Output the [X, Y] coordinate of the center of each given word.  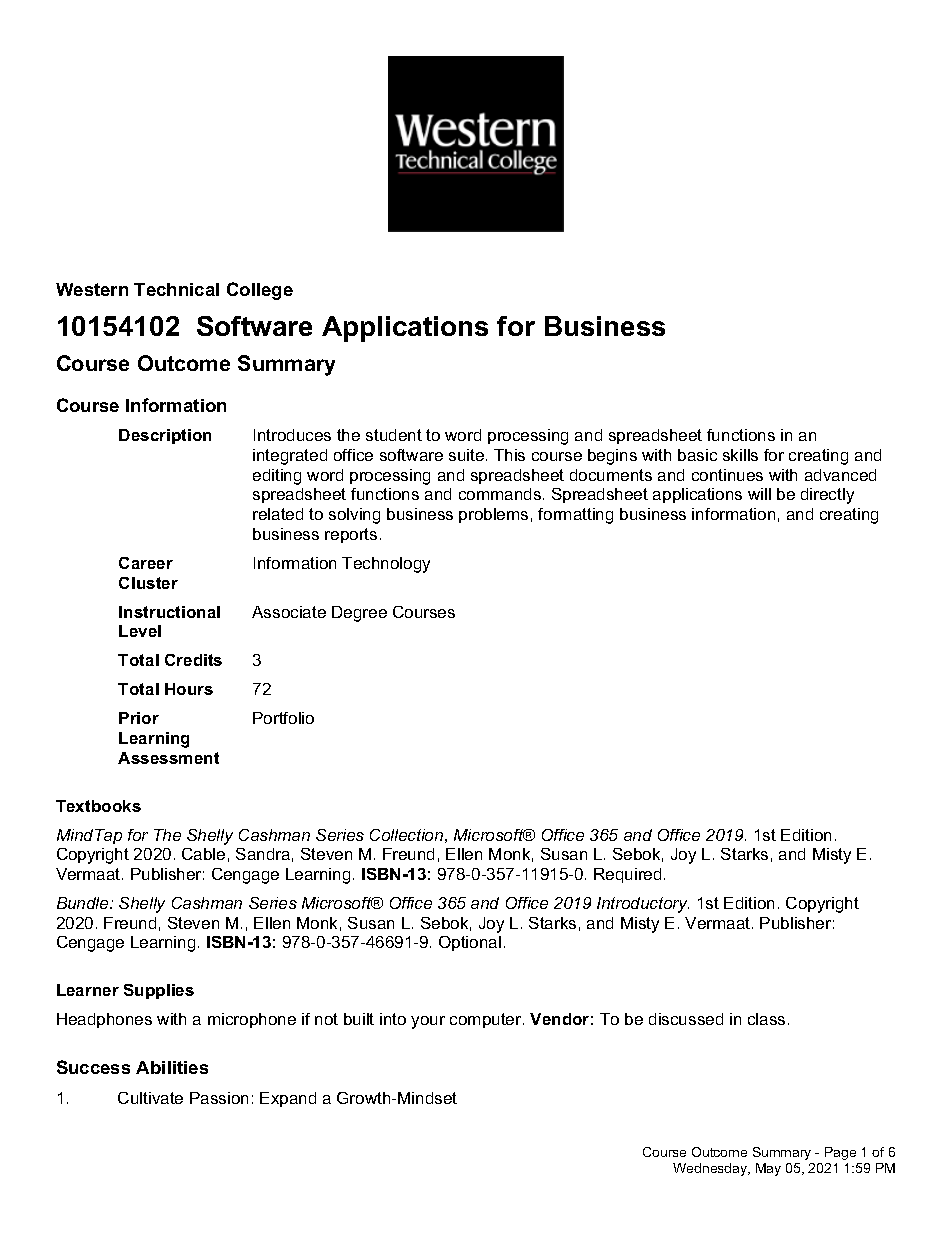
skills [740, 455]
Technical [176, 289]
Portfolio [283, 718]
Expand [288, 1099]
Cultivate [150, 1098]
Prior [139, 718]
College [260, 291]
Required [627, 875]
